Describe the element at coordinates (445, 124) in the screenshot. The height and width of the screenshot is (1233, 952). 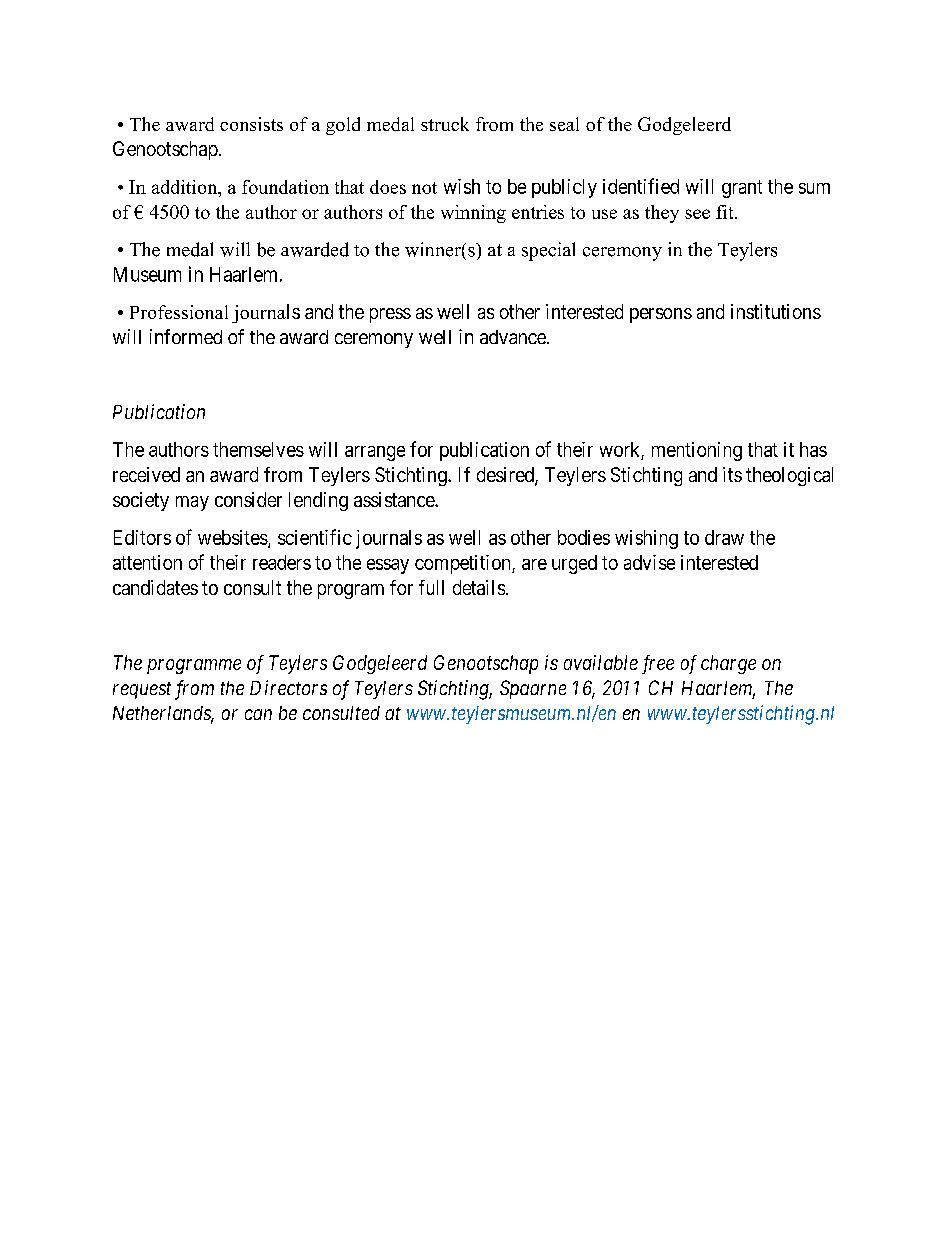
I see `struck` at that location.
